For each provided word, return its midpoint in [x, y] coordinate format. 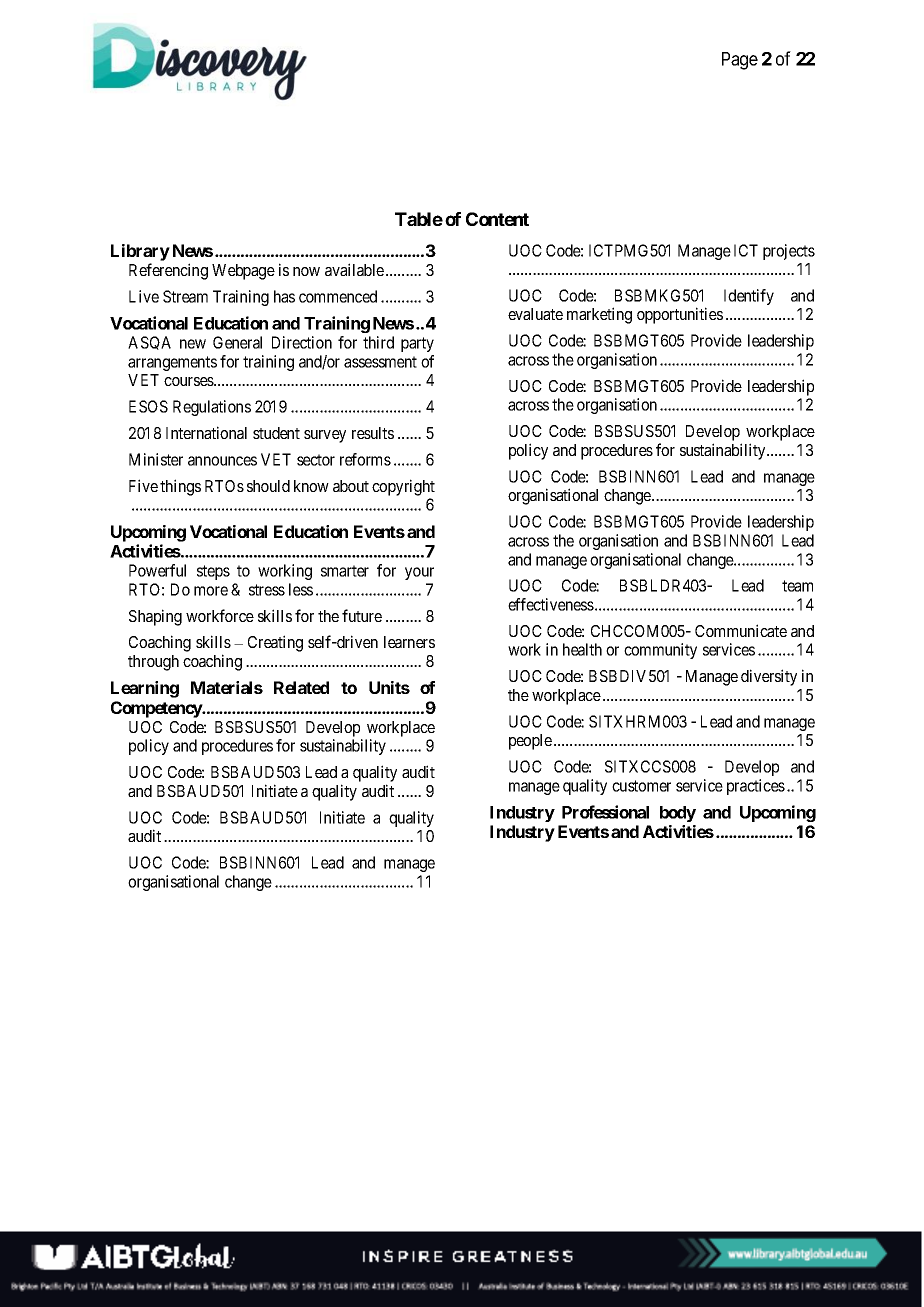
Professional [605, 812]
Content [497, 219]
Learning [145, 689]
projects [789, 252]
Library [140, 252]
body [678, 814]
